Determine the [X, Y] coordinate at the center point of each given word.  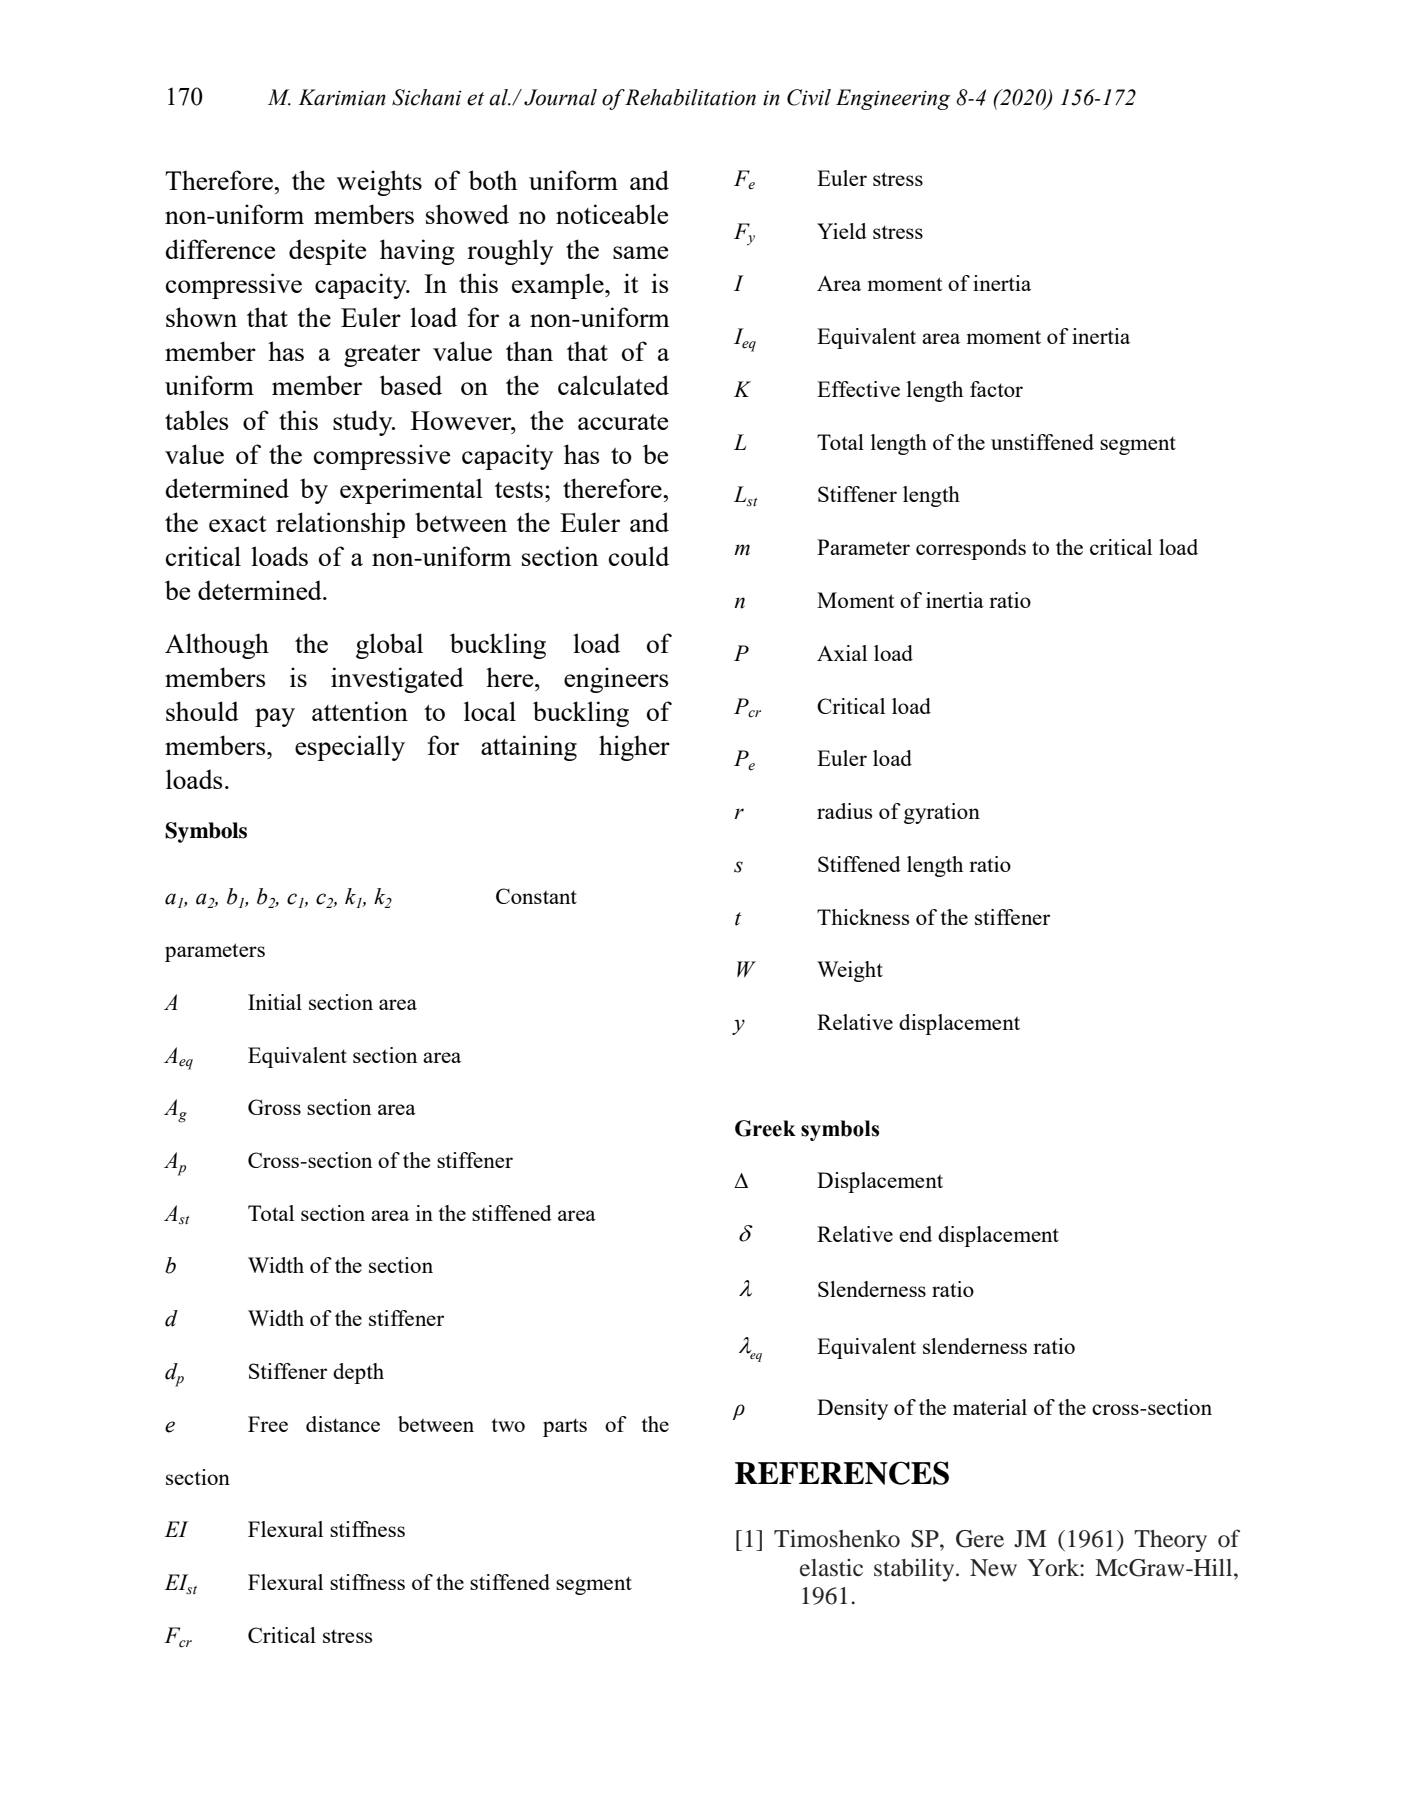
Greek [765, 1128]
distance [343, 1424]
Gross [274, 1107]
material [990, 1407]
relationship [340, 525]
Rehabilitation [690, 97]
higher [634, 748]
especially [350, 748]
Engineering [893, 99]
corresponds [971, 549]
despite [327, 252]
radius [844, 811]
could [639, 556]
